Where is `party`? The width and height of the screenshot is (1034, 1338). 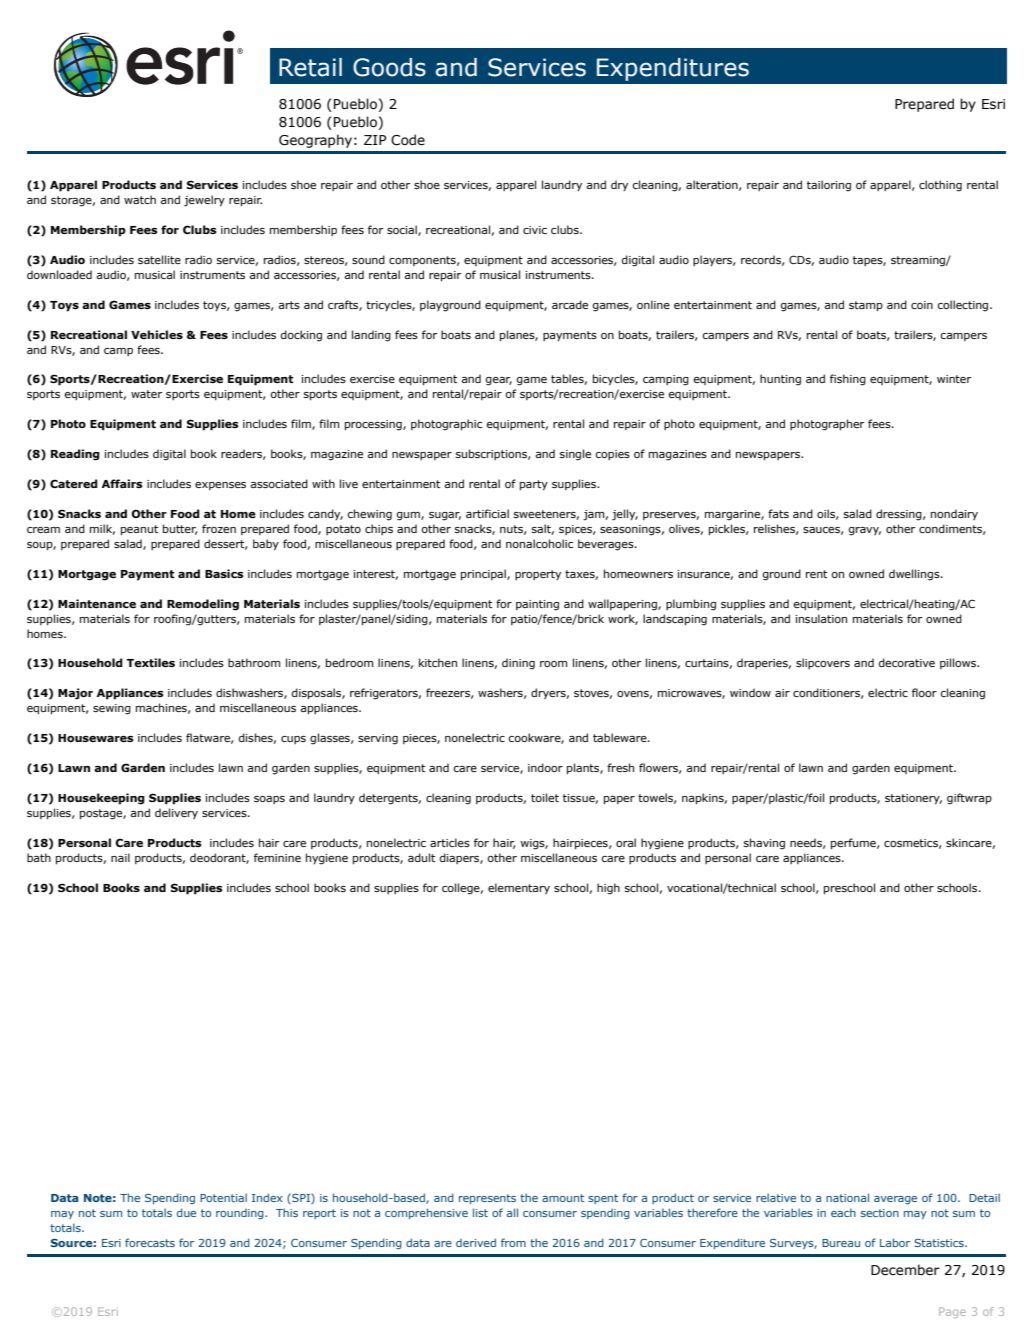
party is located at coordinates (534, 485).
